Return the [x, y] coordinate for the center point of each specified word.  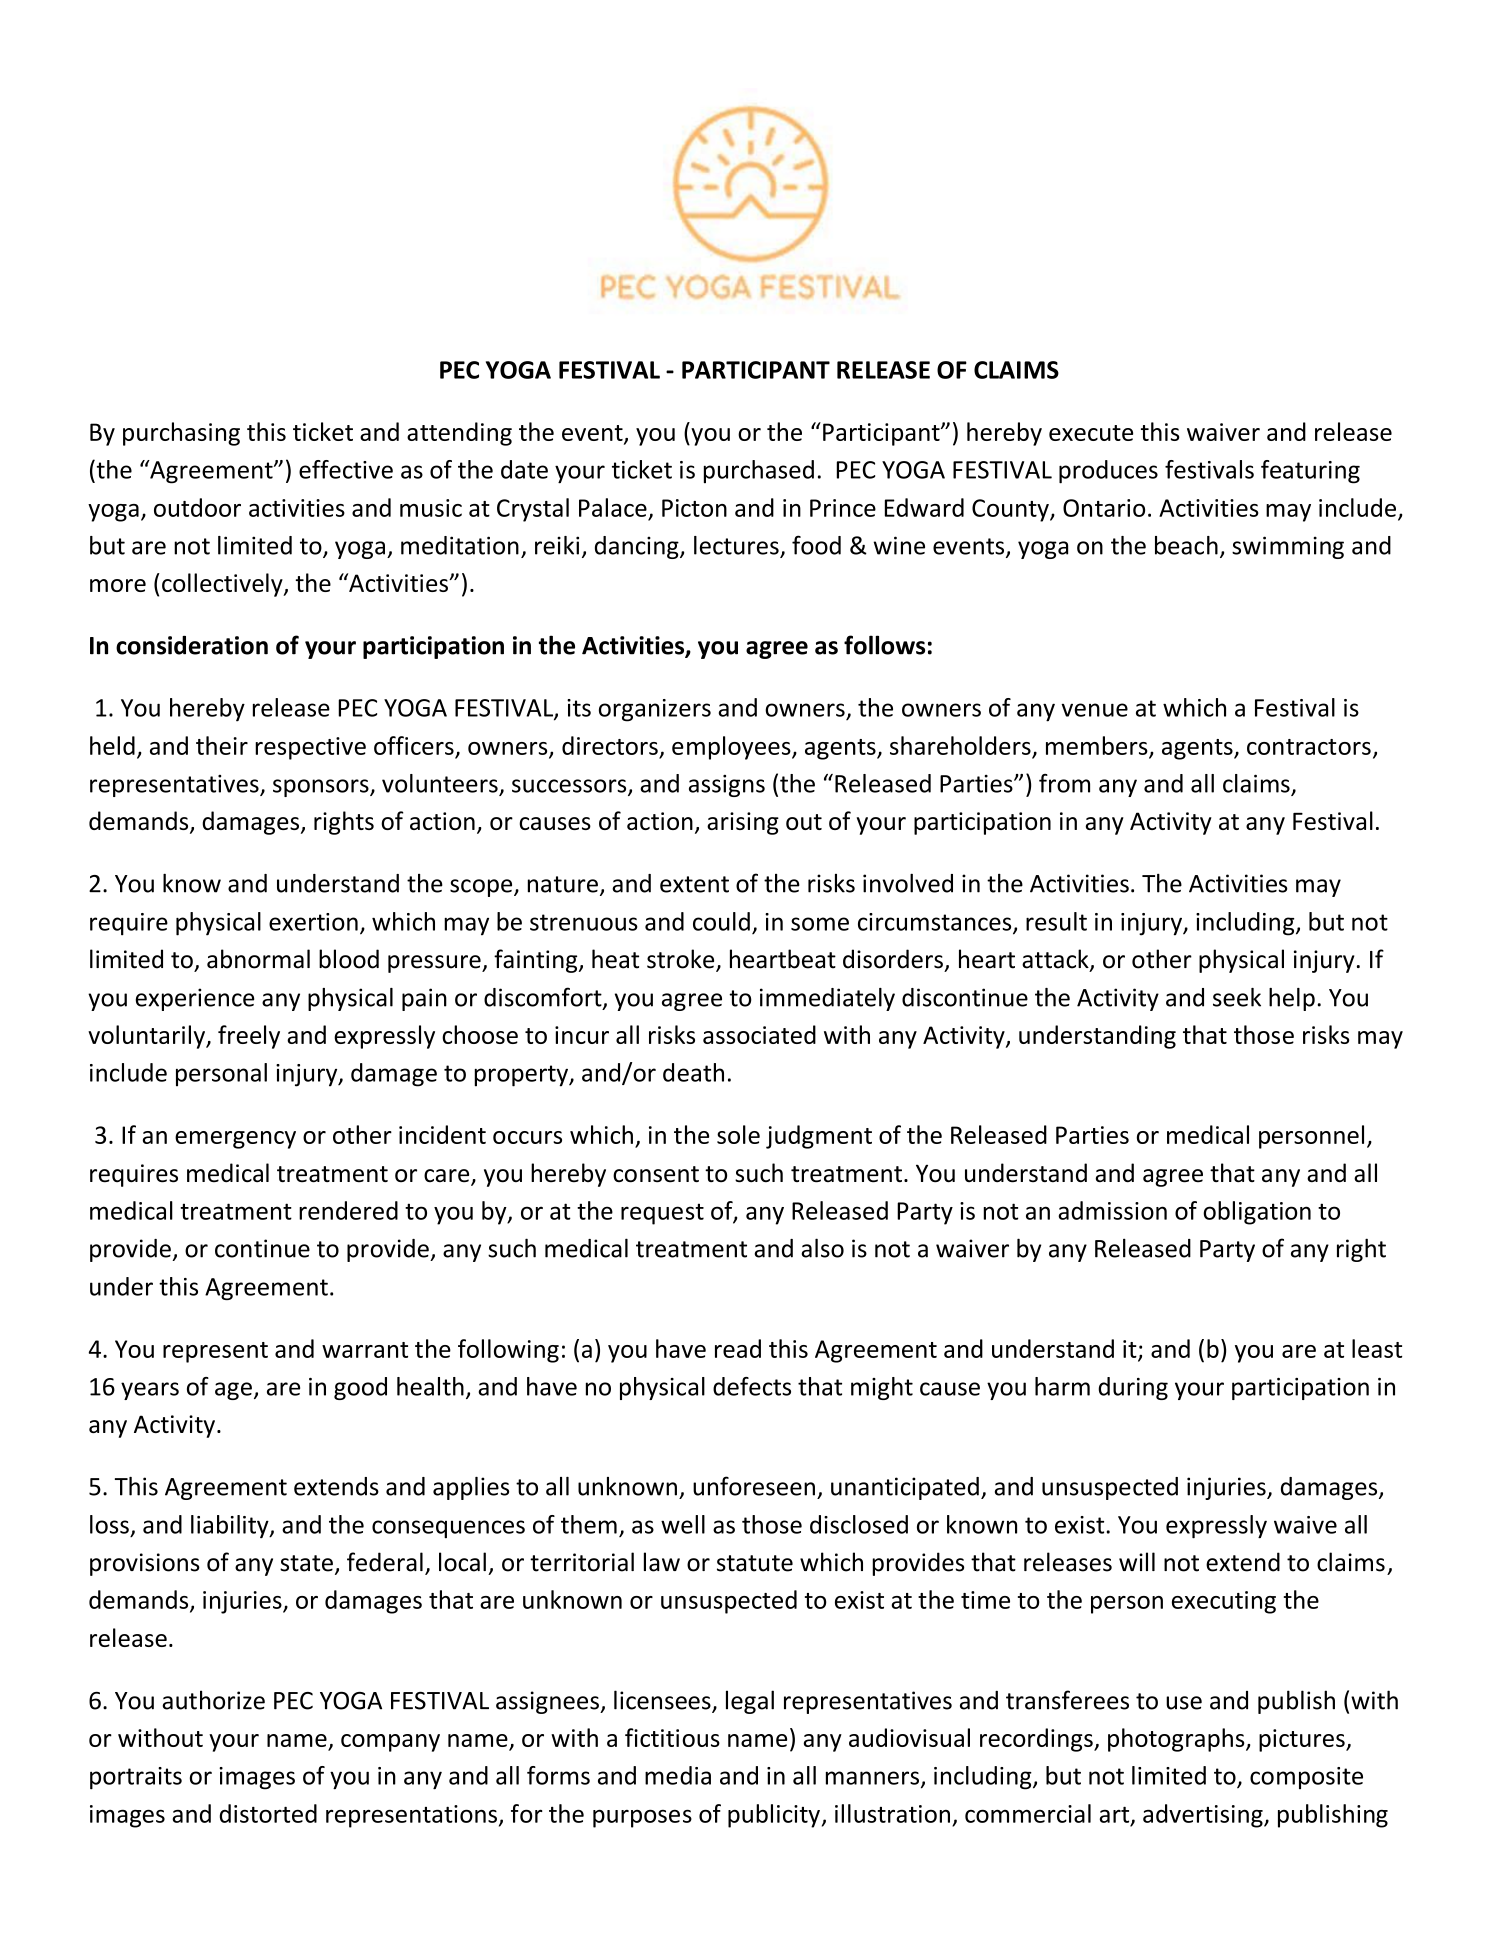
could [721, 921]
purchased [759, 471]
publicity [774, 1816]
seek [1237, 997]
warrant [365, 1350]
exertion [313, 922]
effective [346, 469]
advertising [1204, 1816]
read [738, 1348]
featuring [1310, 472]
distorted [268, 1813]
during [1133, 1388]
